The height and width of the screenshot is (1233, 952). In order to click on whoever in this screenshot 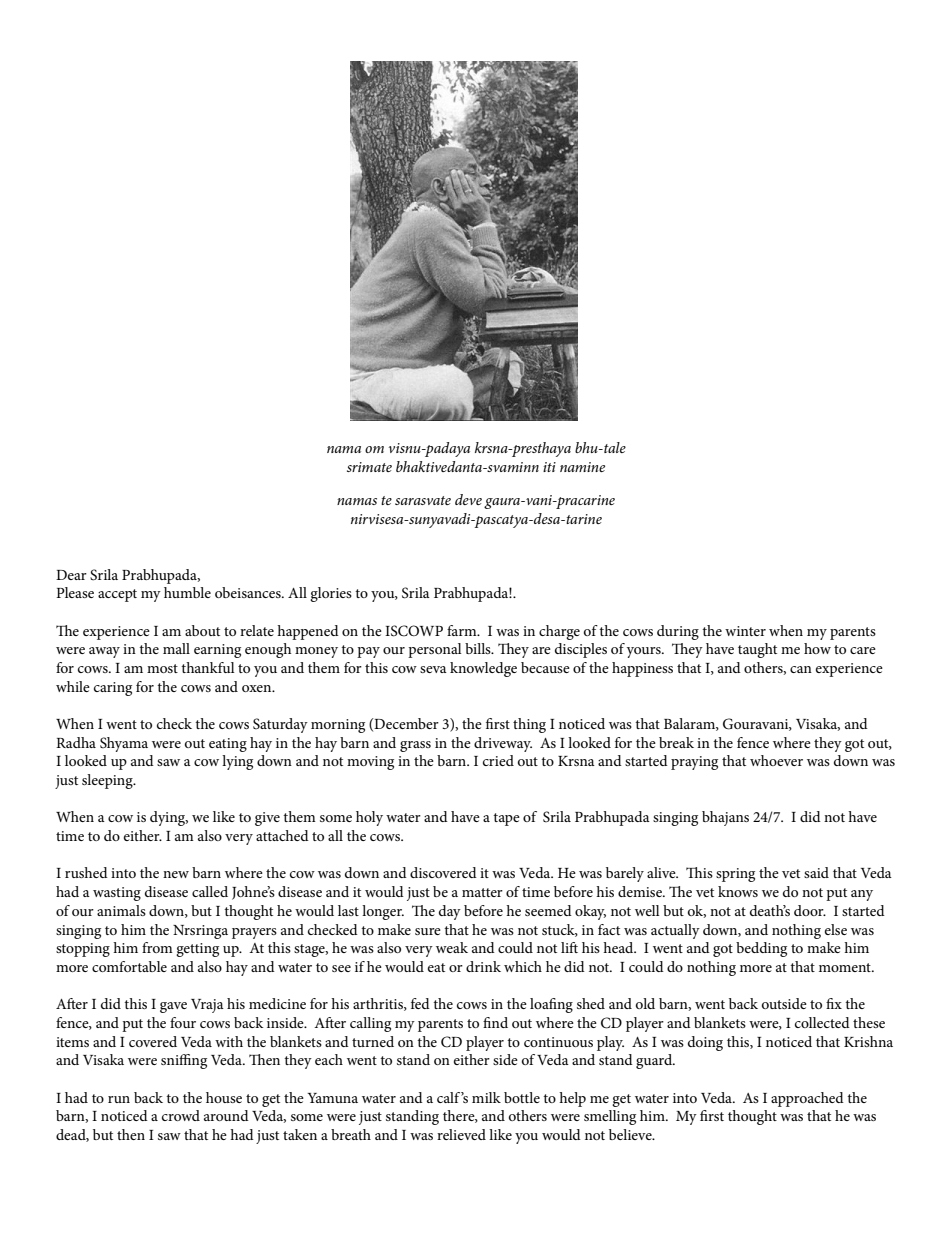, I will do `click(776, 760)`.
